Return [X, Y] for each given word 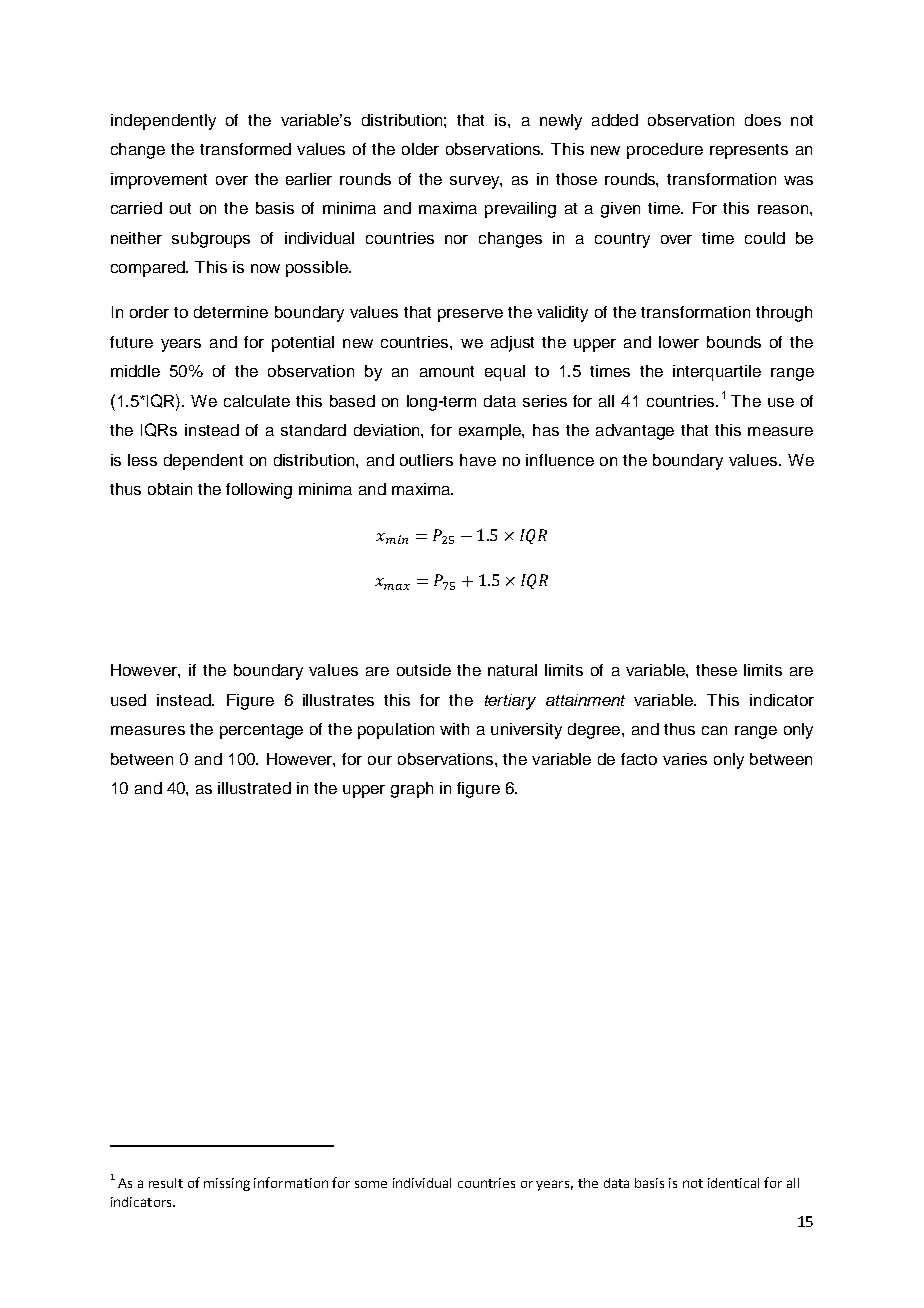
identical [733, 1183]
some [371, 1184]
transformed [245, 149]
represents [749, 151]
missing [227, 1184]
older [420, 149]
